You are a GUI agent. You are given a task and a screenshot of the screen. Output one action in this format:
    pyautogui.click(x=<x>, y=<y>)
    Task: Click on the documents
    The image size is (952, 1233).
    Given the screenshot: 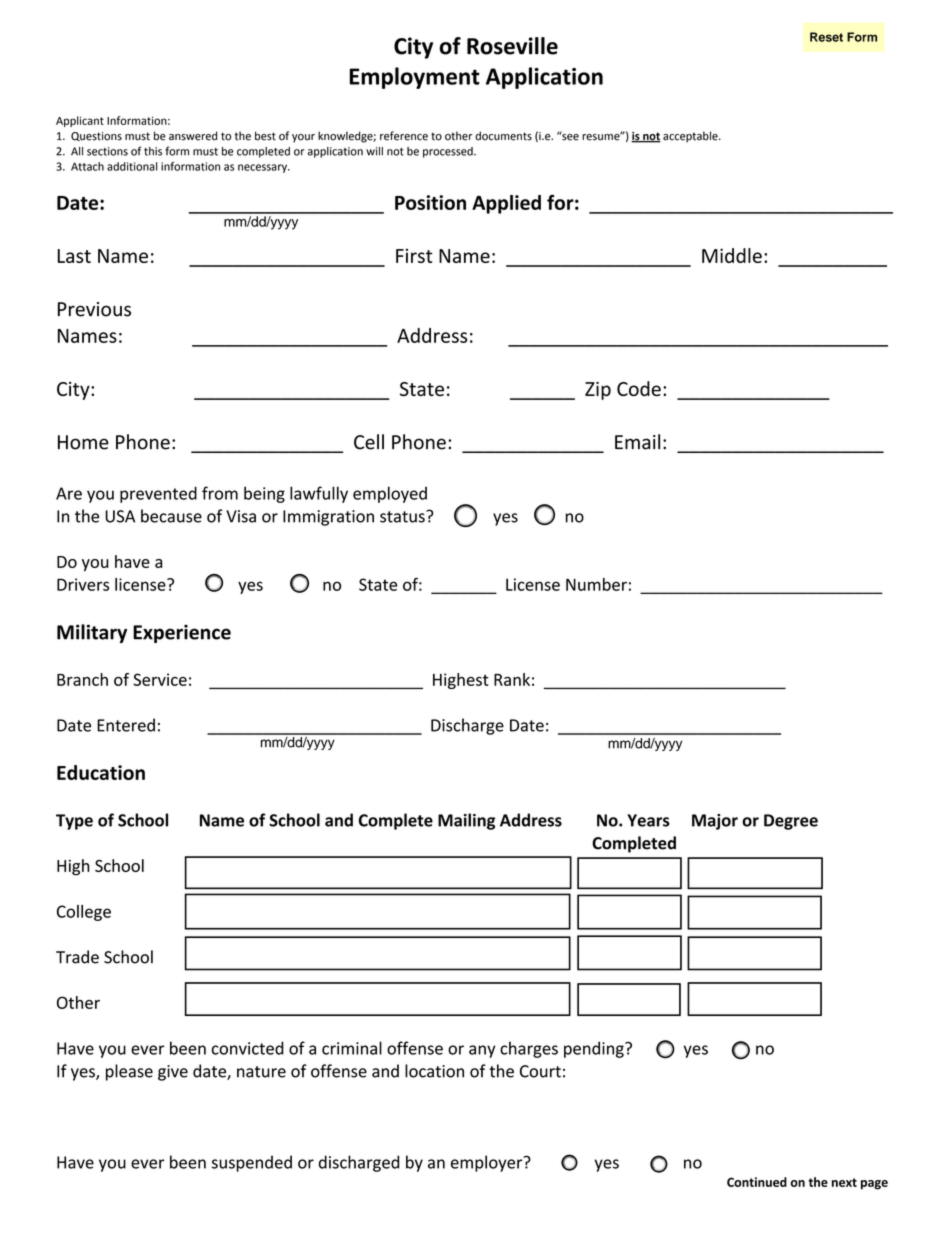 What is the action you would take?
    pyautogui.click(x=503, y=136)
